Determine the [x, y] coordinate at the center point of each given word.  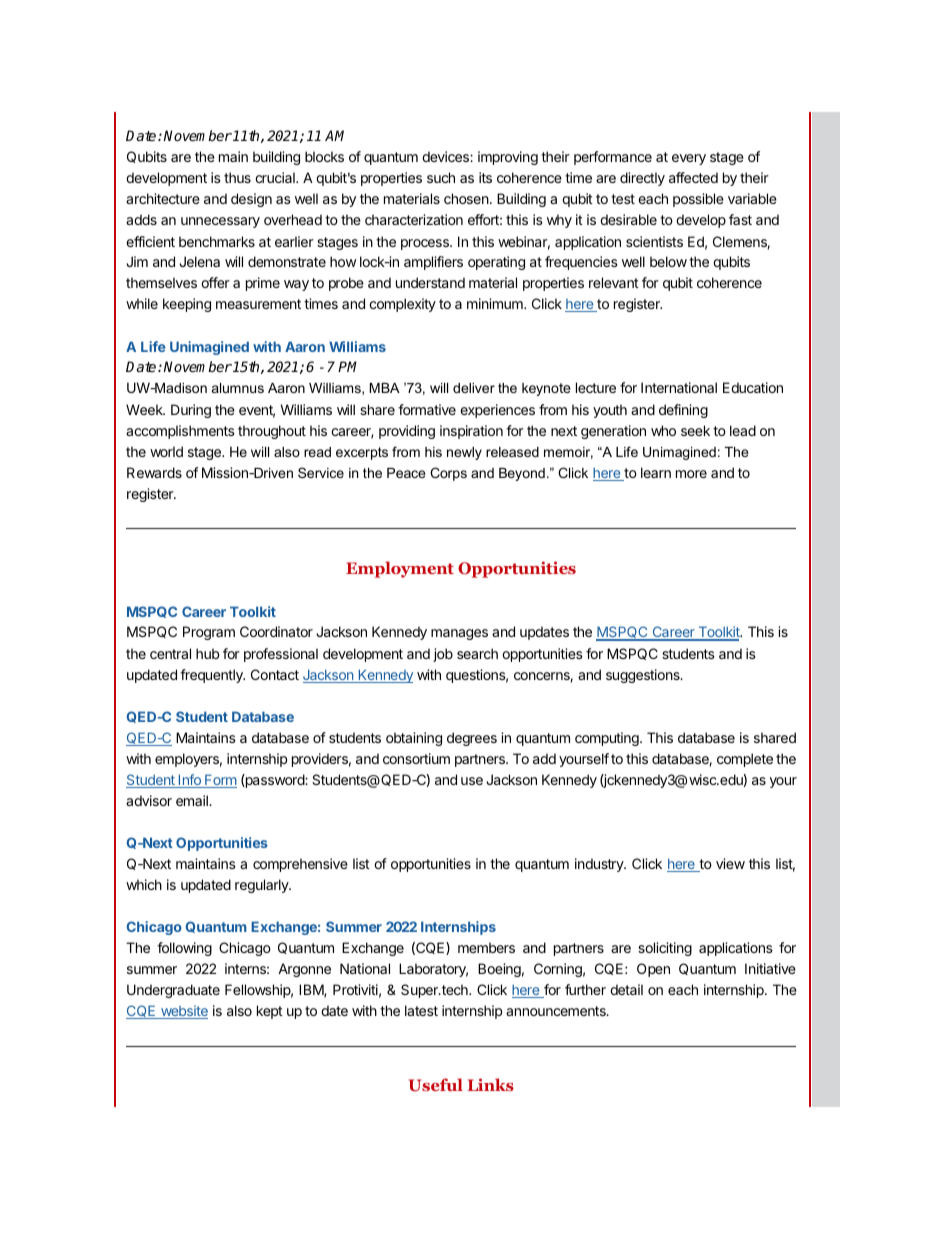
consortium [416, 758]
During [191, 411]
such [441, 177]
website [183, 1012]
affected [693, 177]
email [193, 800]
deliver [474, 388]
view [730, 863]
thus [237, 177]
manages [459, 634]
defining [683, 411]
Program [209, 633]
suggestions [644, 676]
